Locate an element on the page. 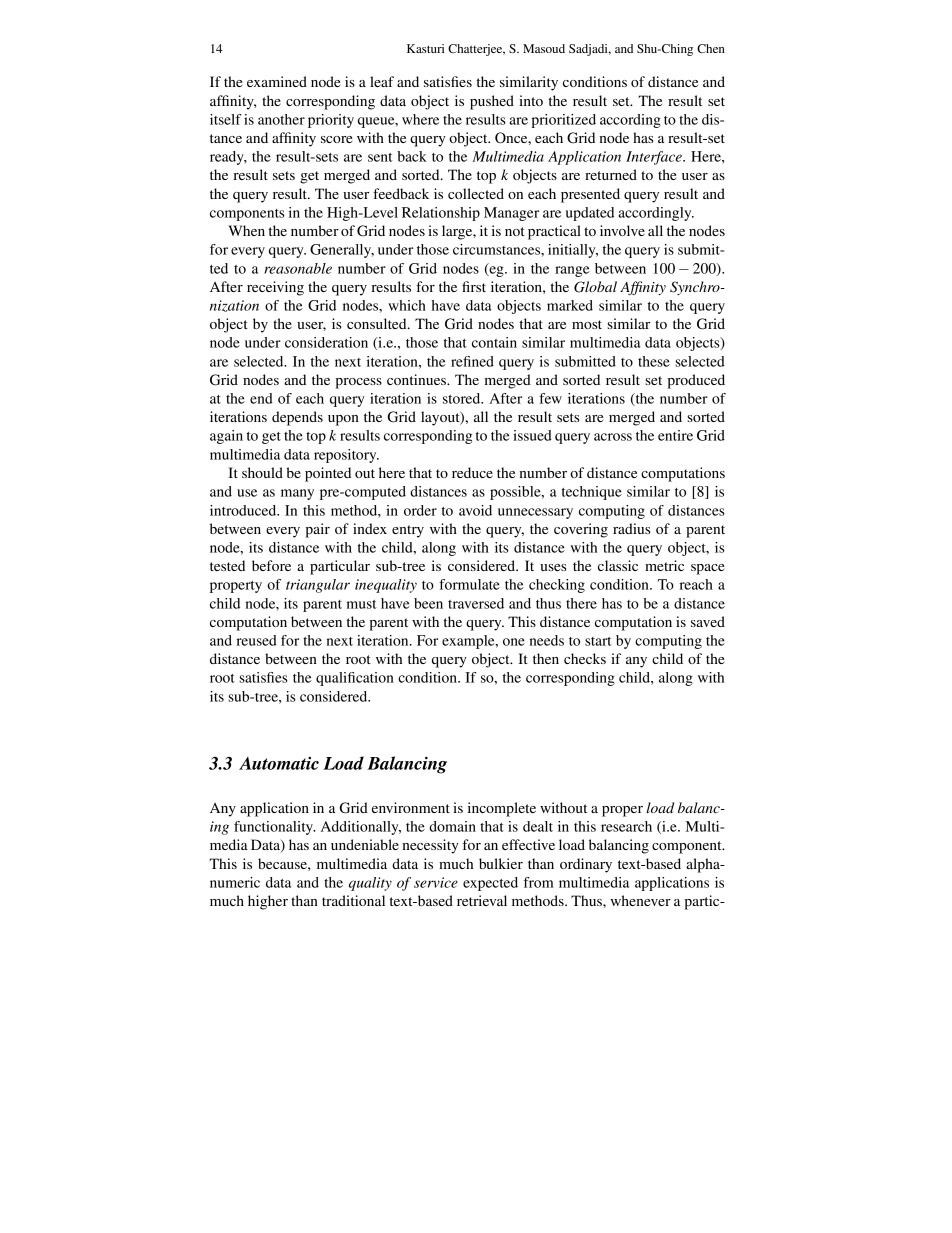 This image has height=1233, width=952. Chatterjee is located at coordinates (476, 50).
